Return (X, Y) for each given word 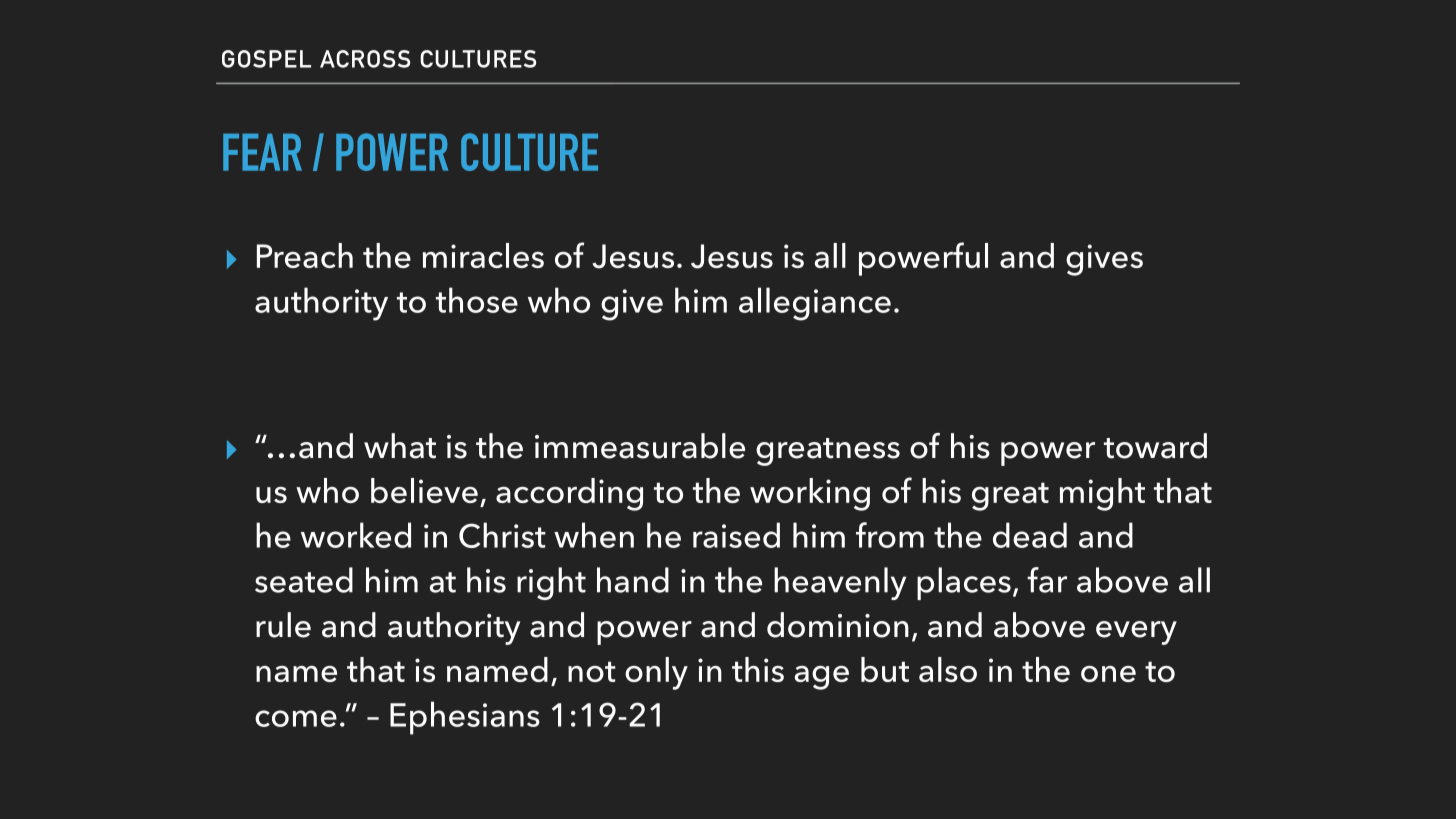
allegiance (815, 304)
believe (424, 490)
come (296, 718)
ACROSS (365, 59)
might (1102, 494)
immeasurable (640, 446)
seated (304, 580)
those (477, 300)
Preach (305, 255)
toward (1155, 446)
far (1047, 580)
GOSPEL (266, 59)
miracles (483, 255)
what (400, 446)
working (810, 494)
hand (633, 580)
